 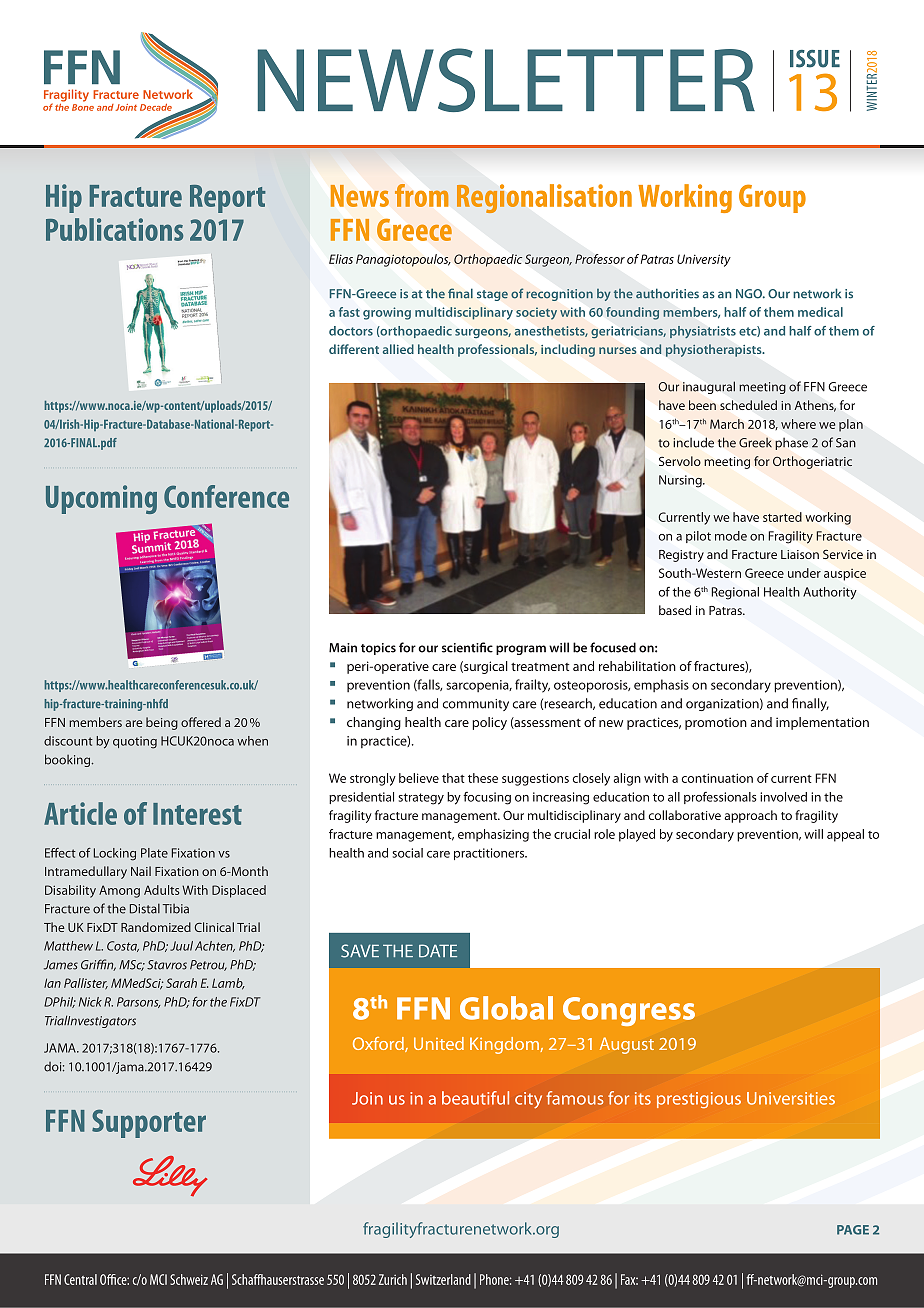 I want to click on that, so click(x=453, y=778).
